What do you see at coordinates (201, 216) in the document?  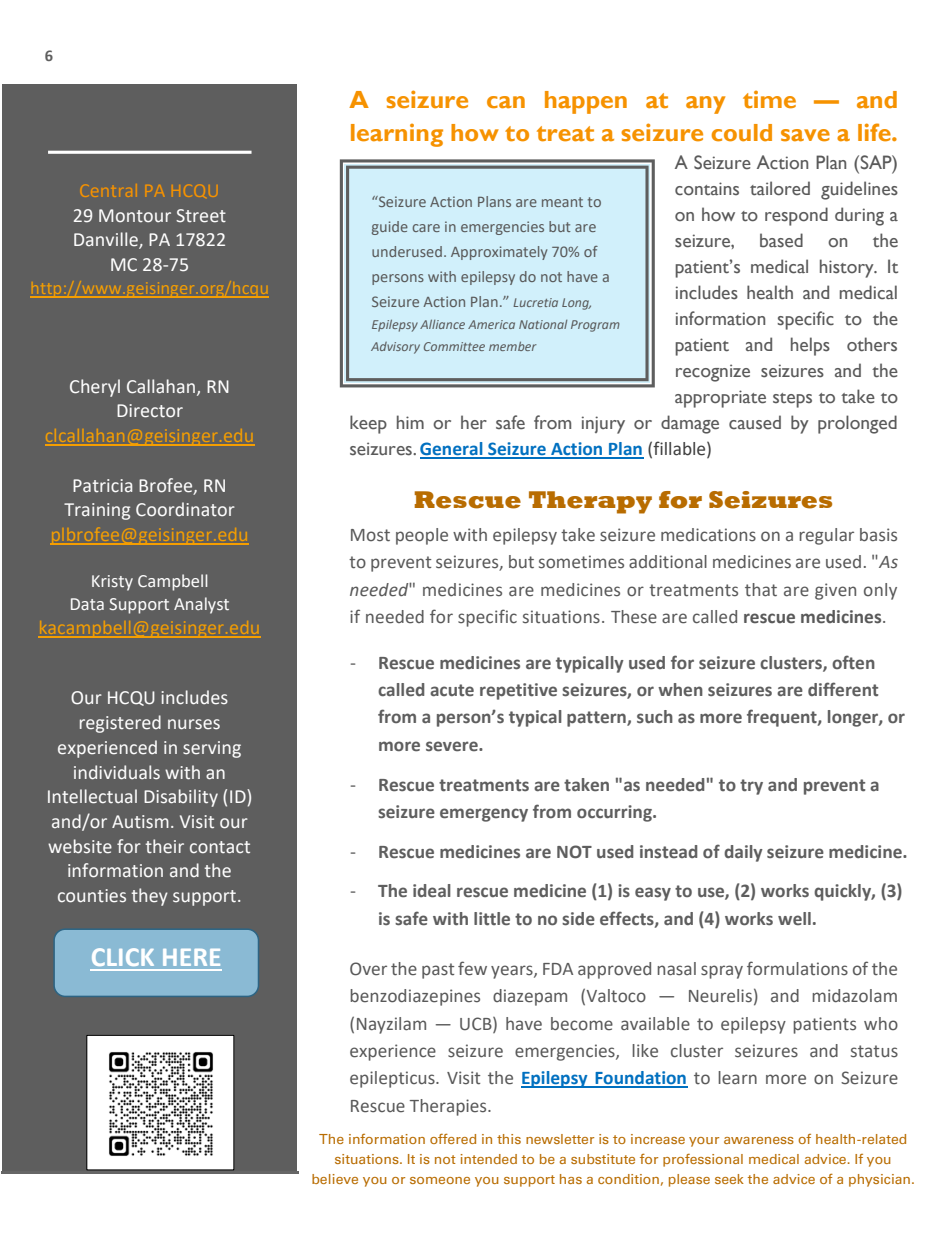 I see `Street` at bounding box center [201, 216].
